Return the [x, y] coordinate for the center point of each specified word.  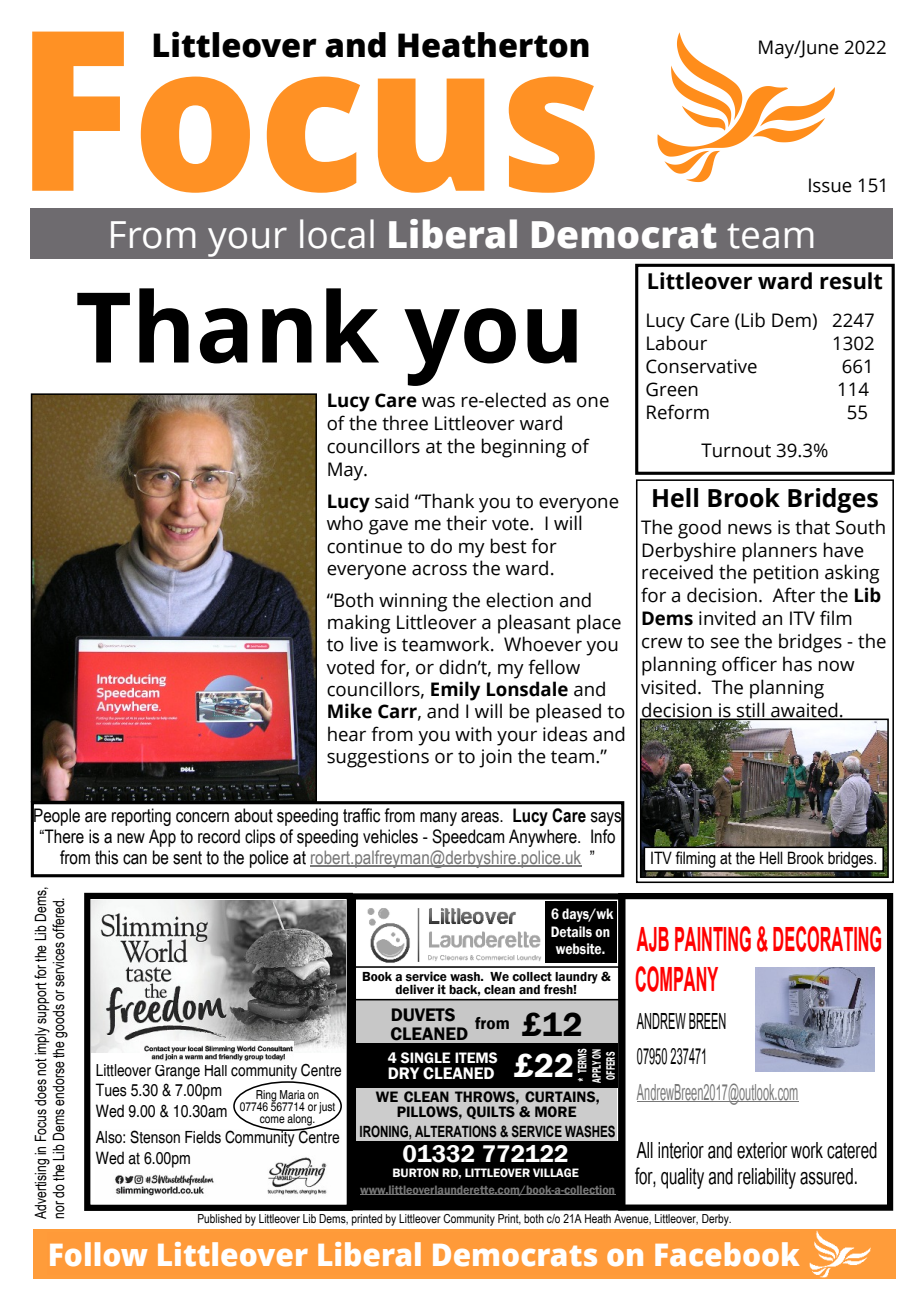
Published [220, 1218]
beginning [523, 448]
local [337, 234]
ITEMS [476, 1058]
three [405, 423]
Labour [677, 343]
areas [481, 817]
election [519, 600]
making [359, 624]
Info [603, 836]
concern [202, 817]
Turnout [736, 450]
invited [727, 618]
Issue [830, 185]
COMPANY [676, 979]
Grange [177, 1072]
